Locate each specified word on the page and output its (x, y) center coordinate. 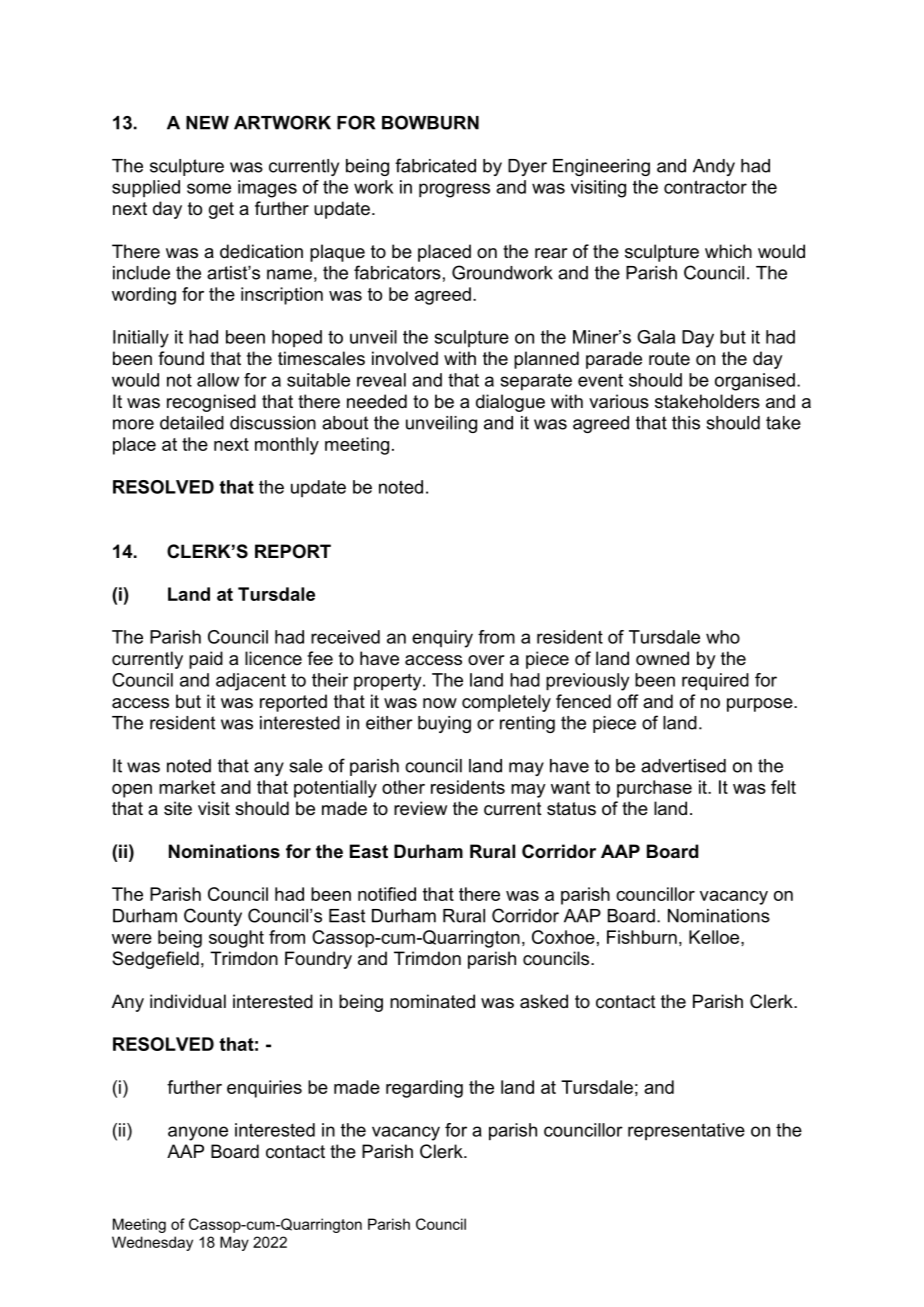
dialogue (510, 403)
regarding (424, 1089)
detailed (192, 423)
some (209, 188)
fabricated (435, 165)
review (420, 808)
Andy (714, 167)
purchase (654, 789)
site (178, 808)
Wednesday (152, 1243)
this (686, 423)
